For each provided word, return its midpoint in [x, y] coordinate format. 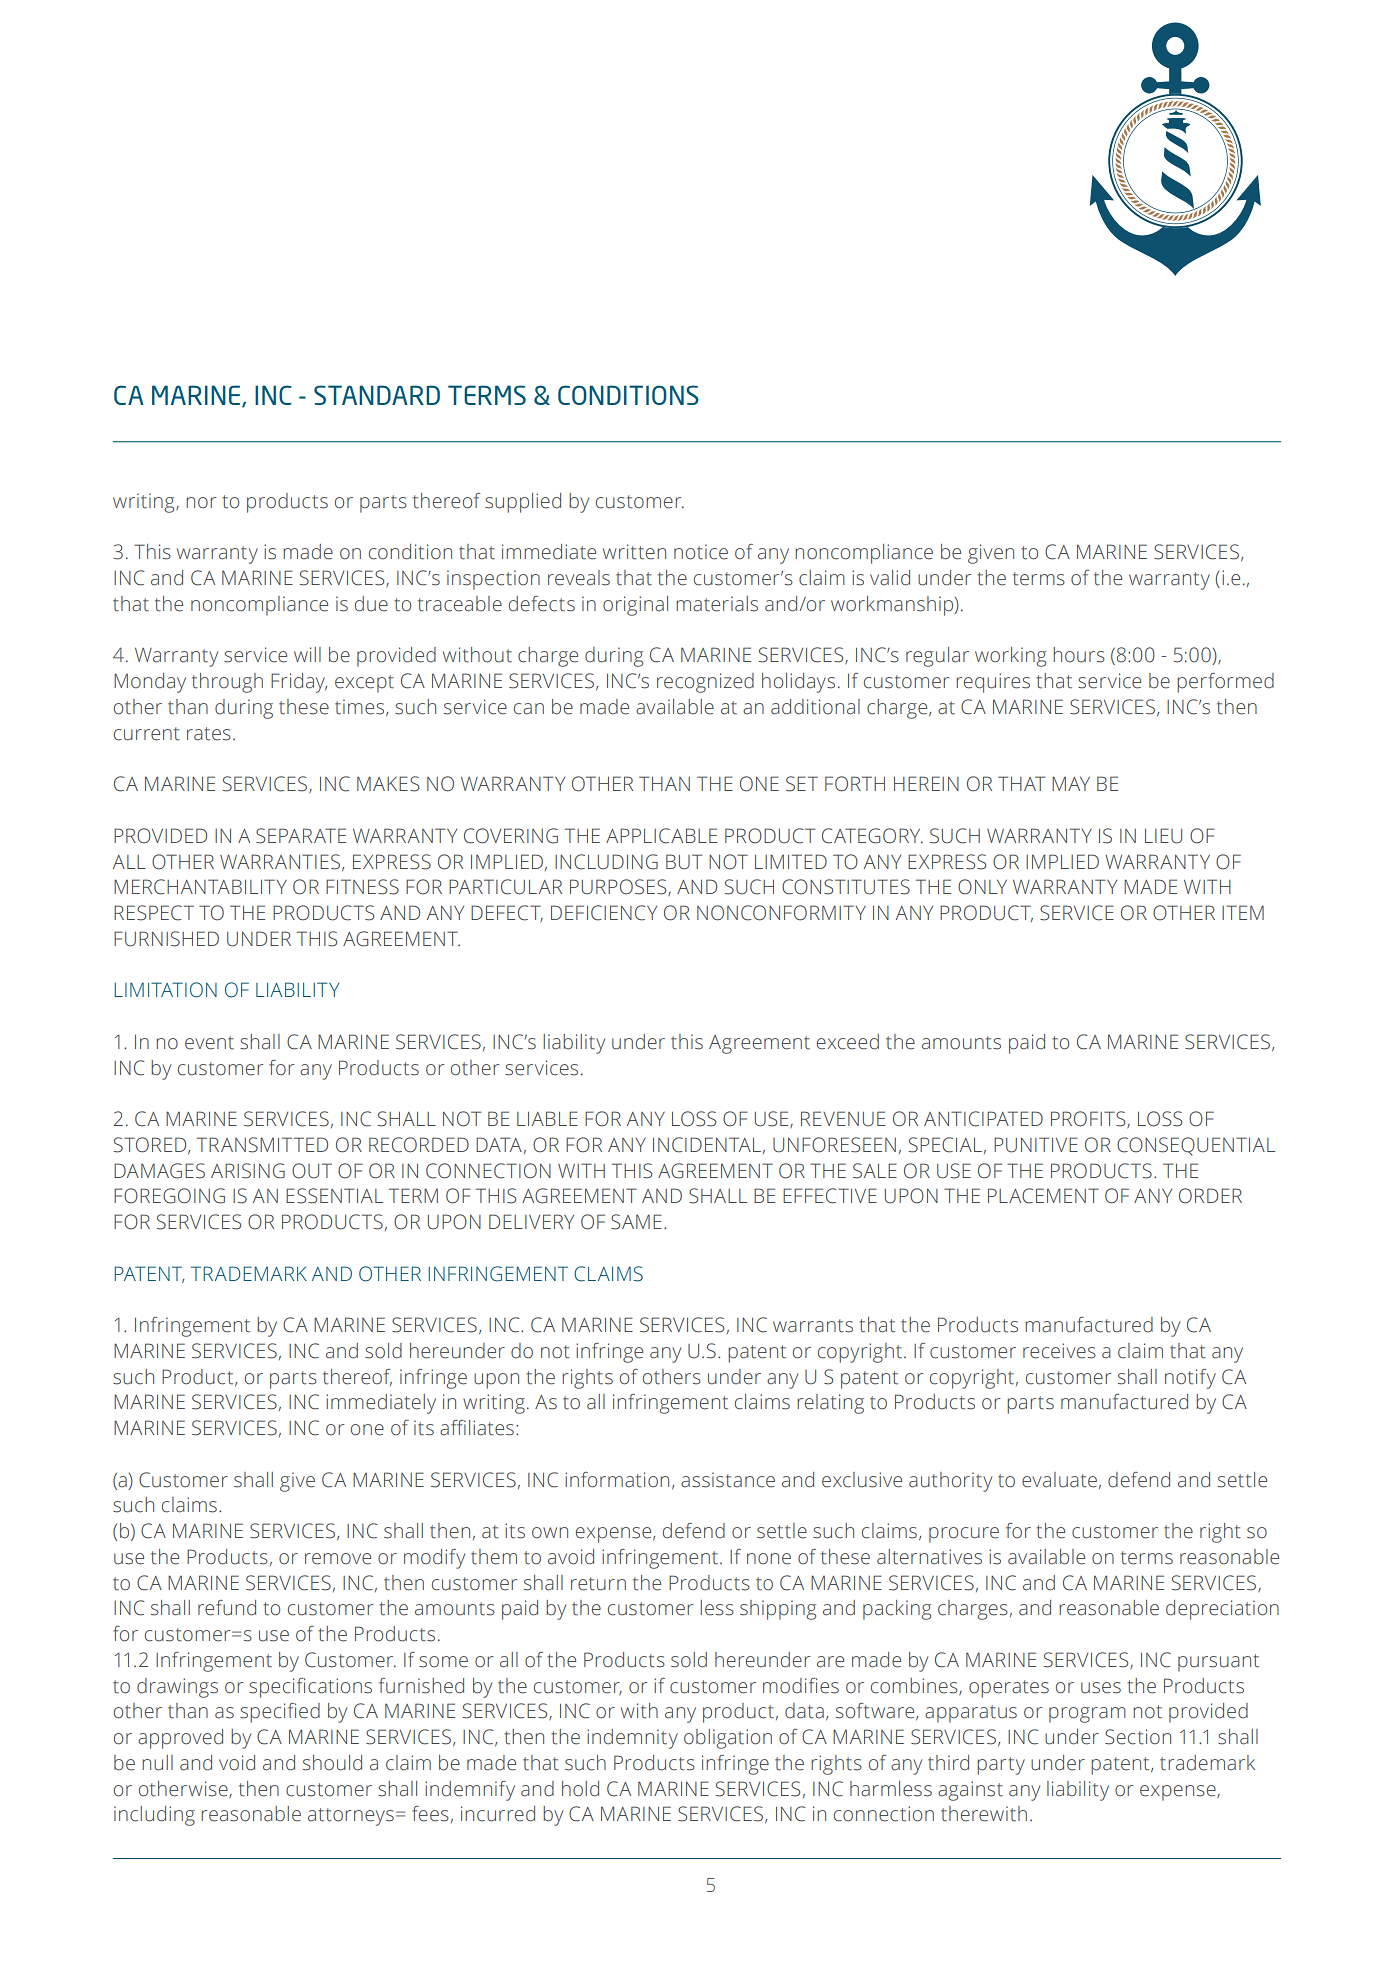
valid [890, 578]
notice [701, 552]
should [332, 1763]
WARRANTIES [281, 862]
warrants [813, 1326]
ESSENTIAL [334, 1196]
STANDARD [377, 395]
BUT [684, 862]
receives [1059, 1351]
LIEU [1163, 836]
